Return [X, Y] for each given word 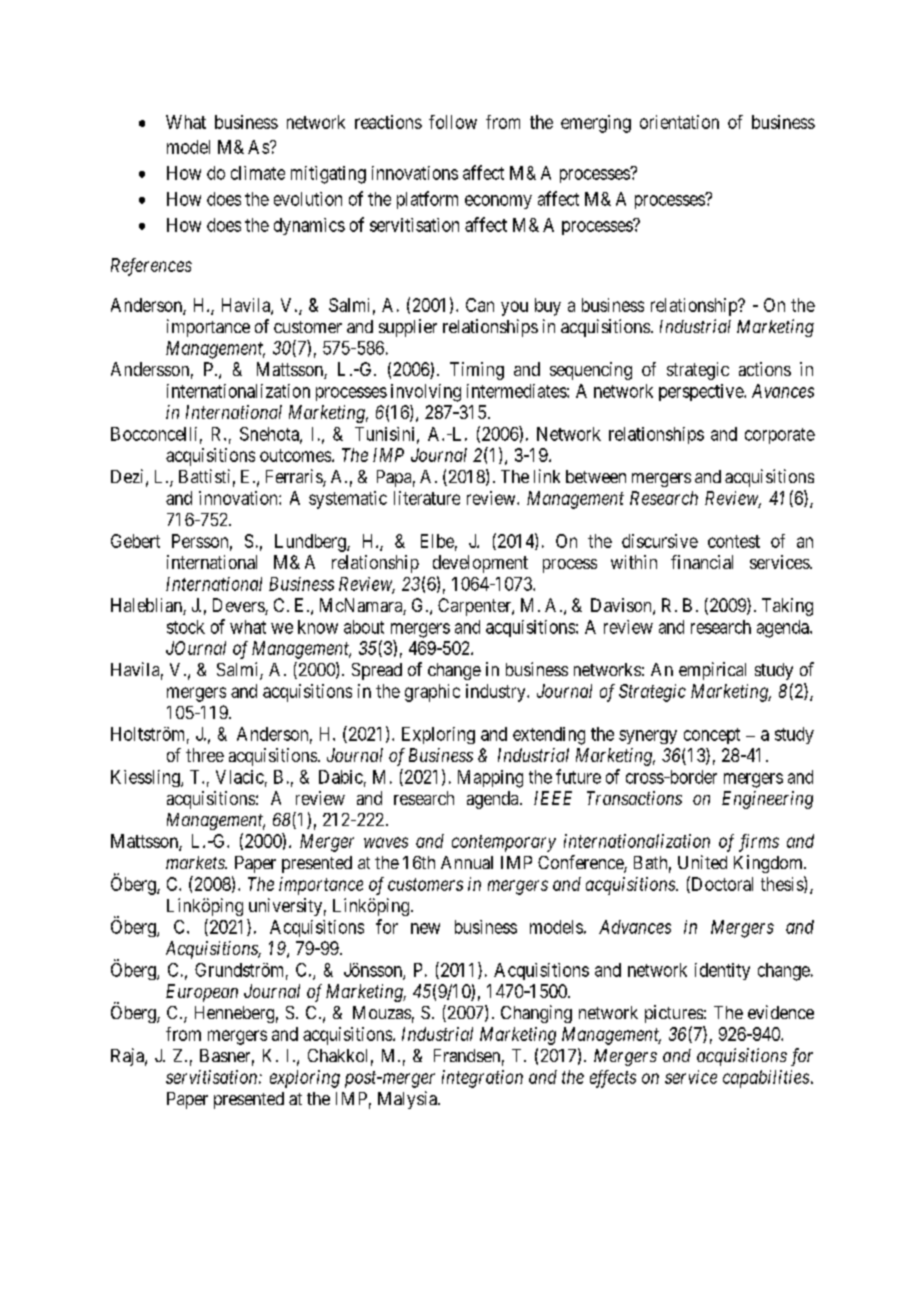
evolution [308, 199]
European [202, 993]
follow [453, 122]
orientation [679, 122]
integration [482, 1079]
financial [702, 562]
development [480, 564]
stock [186, 627]
